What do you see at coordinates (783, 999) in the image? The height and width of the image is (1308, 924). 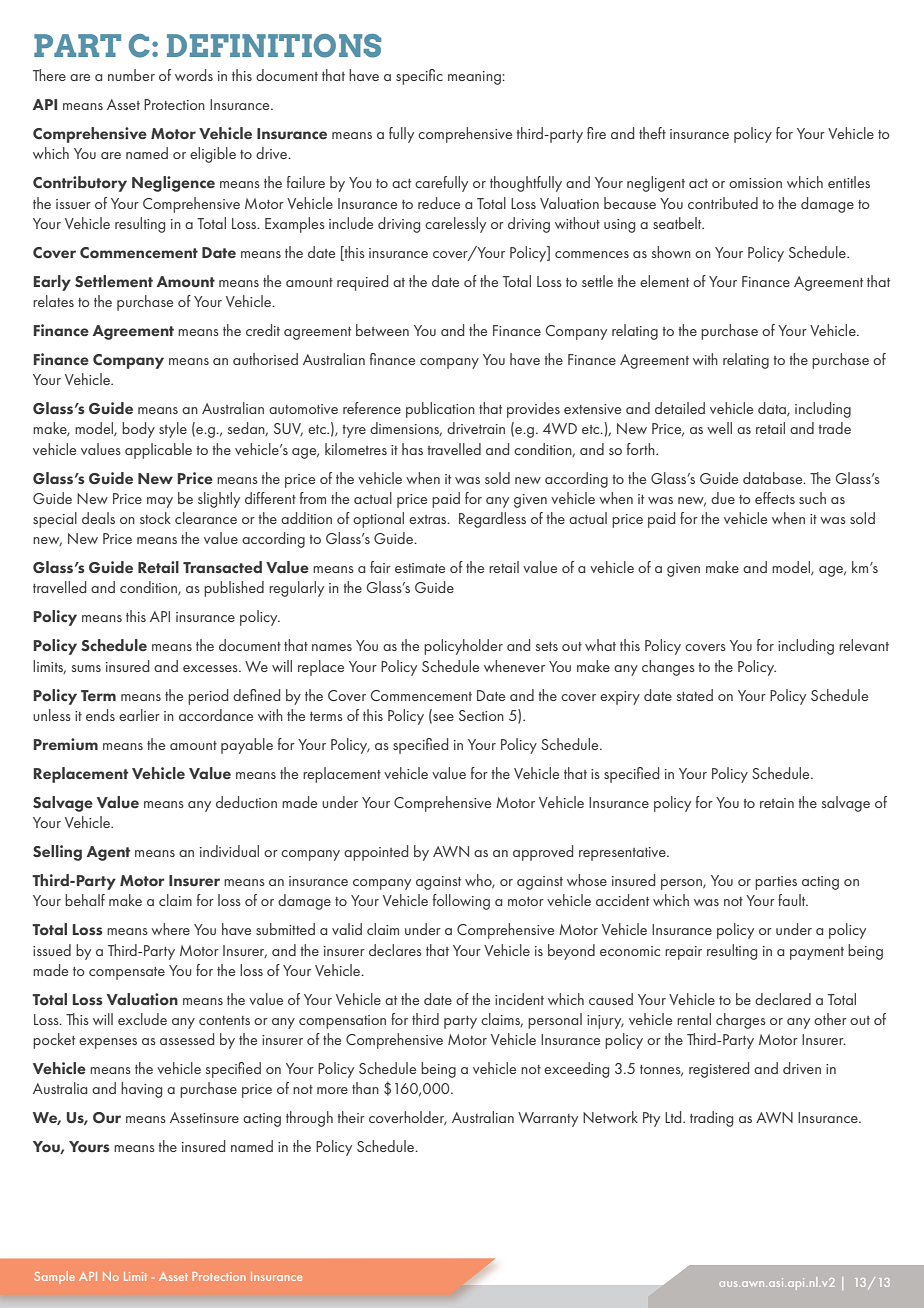 I see `declared` at bounding box center [783, 999].
